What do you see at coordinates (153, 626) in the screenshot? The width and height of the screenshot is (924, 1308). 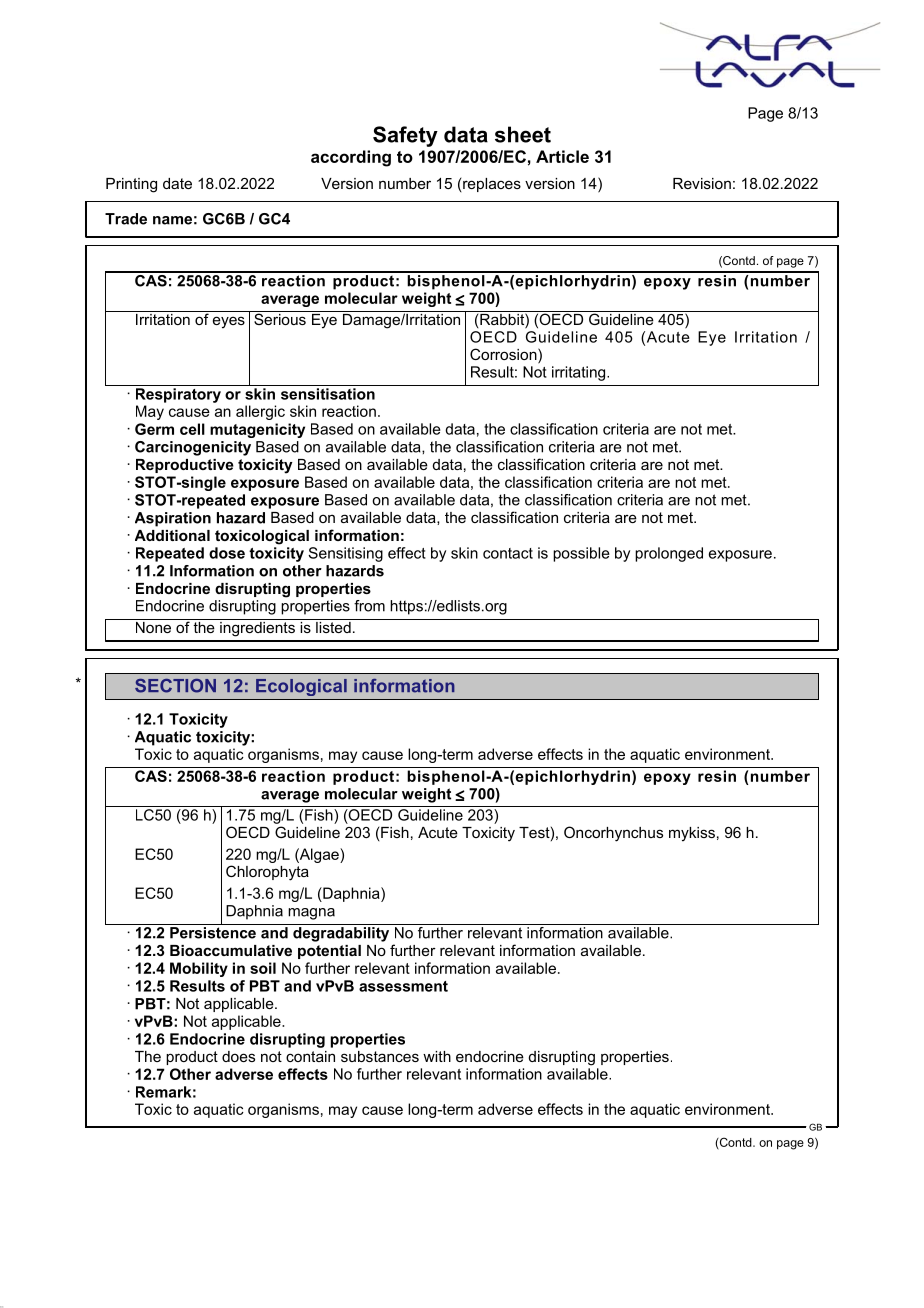 I see `None` at bounding box center [153, 626].
